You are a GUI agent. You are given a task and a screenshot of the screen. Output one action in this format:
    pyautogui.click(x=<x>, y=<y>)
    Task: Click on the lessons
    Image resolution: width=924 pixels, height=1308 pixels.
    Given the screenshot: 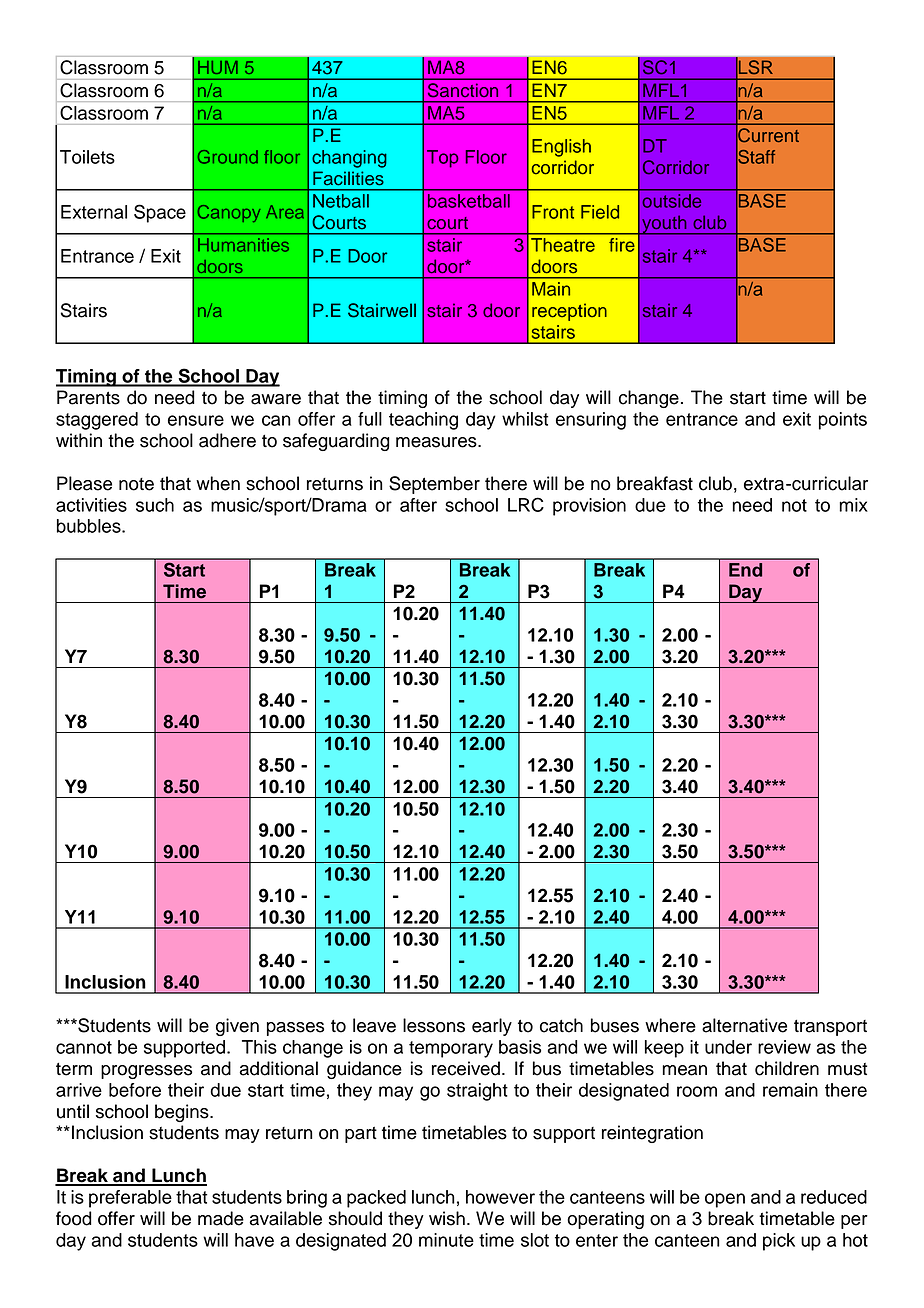 What is the action you would take?
    pyautogui.click(x=434, y=1025)
